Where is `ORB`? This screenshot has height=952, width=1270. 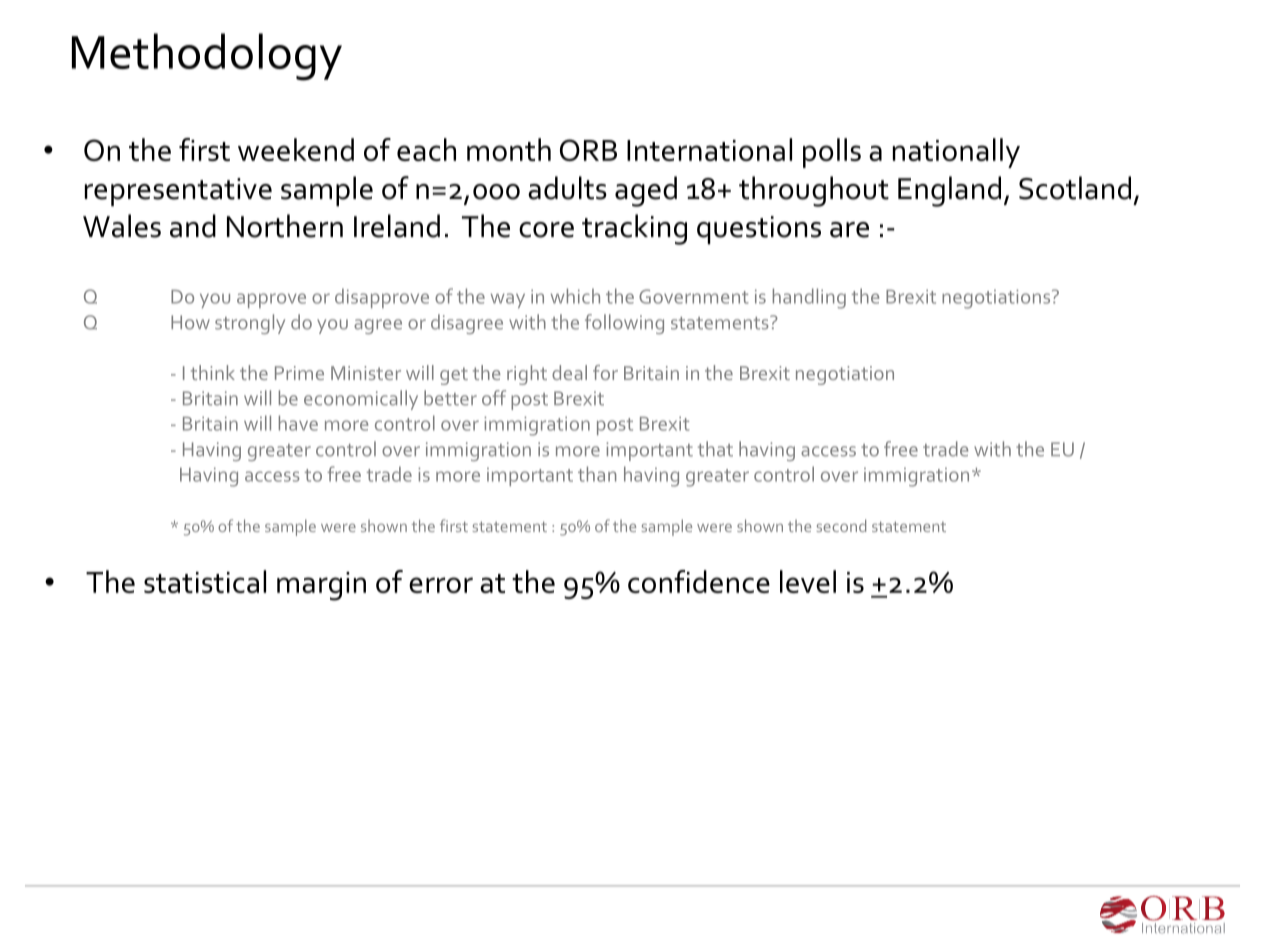 ORB is located at coordinates (588, 150).
